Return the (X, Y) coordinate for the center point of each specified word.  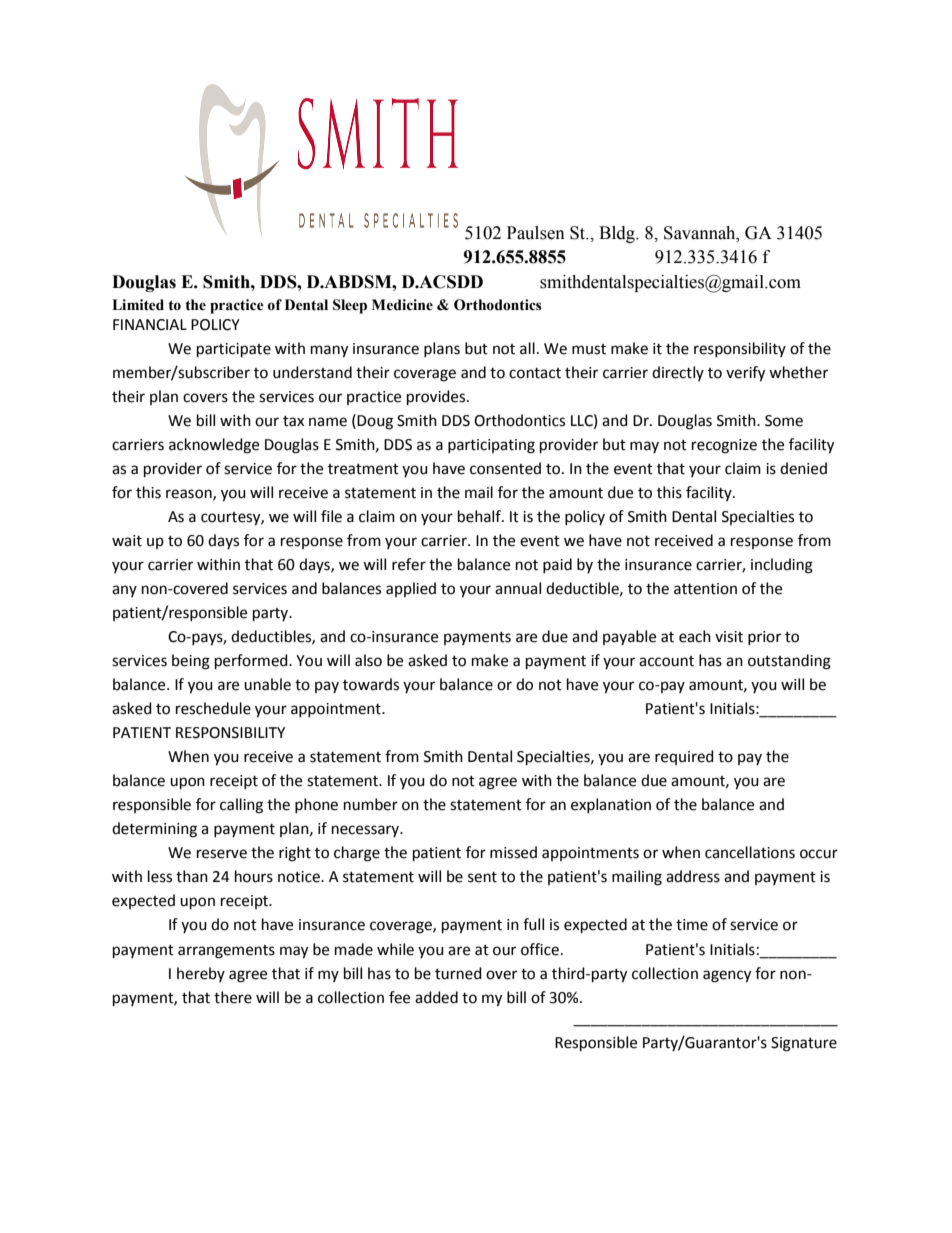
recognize (724, 446)
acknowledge (214, 446)
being (191, 662)
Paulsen (536, 233)
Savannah (701, 233)
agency (727, 976)
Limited (138, 305)
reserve (222, 854)
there (233, 997)
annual (518, 588)
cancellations (750, 852)
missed (513, 852)
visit (729, 637)
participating (491, 446)
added (436, 997)
